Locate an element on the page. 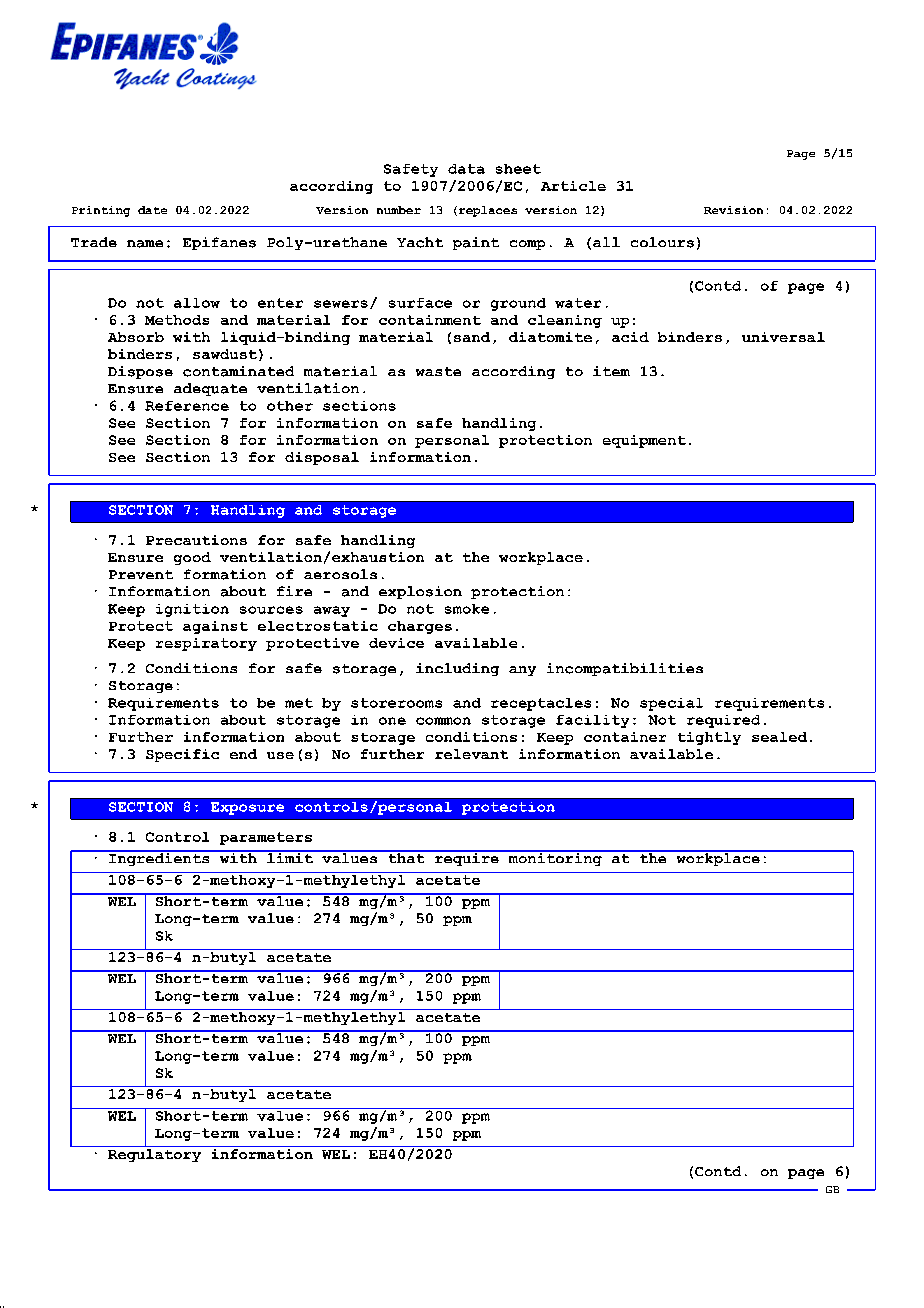 Image resolution: width=924 pixels, height=1308 pixels. monitoring is located at coordinates (555, 858).
